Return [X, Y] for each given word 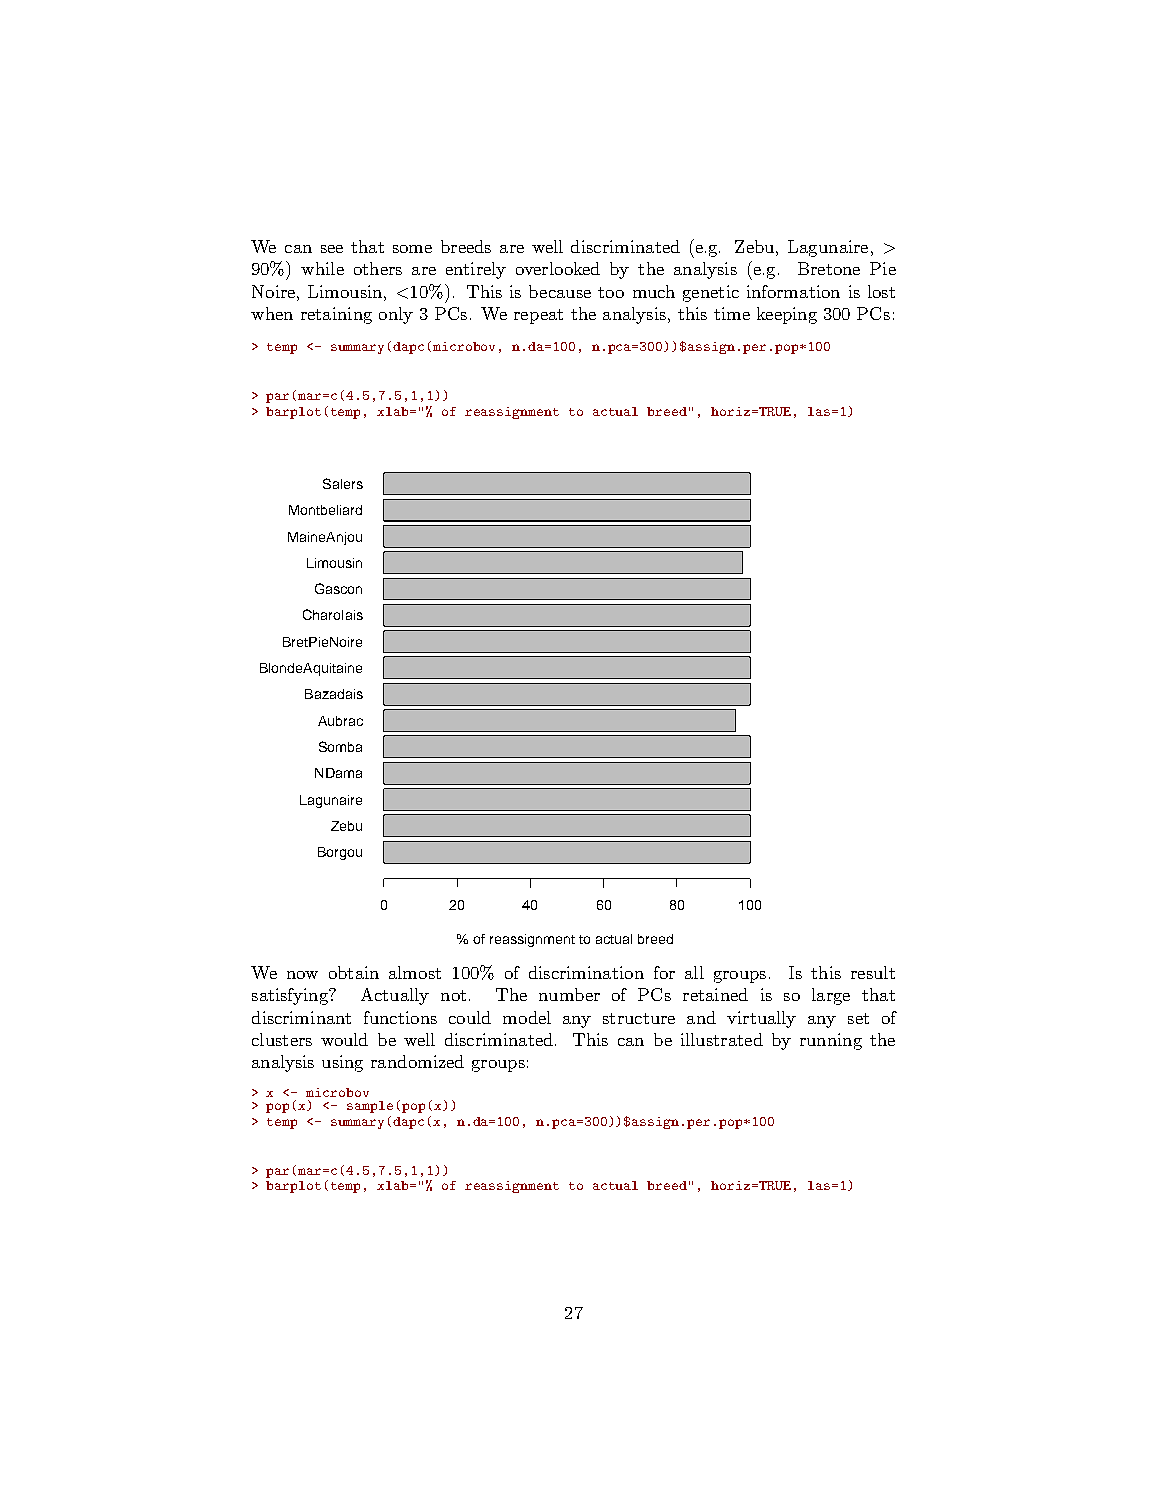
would [344, 1039]
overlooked [558, 268]
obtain [354, 972]
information [793, 291]
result [873, 972]
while [322, 268]
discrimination [586, 972]
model [527, 1017]
